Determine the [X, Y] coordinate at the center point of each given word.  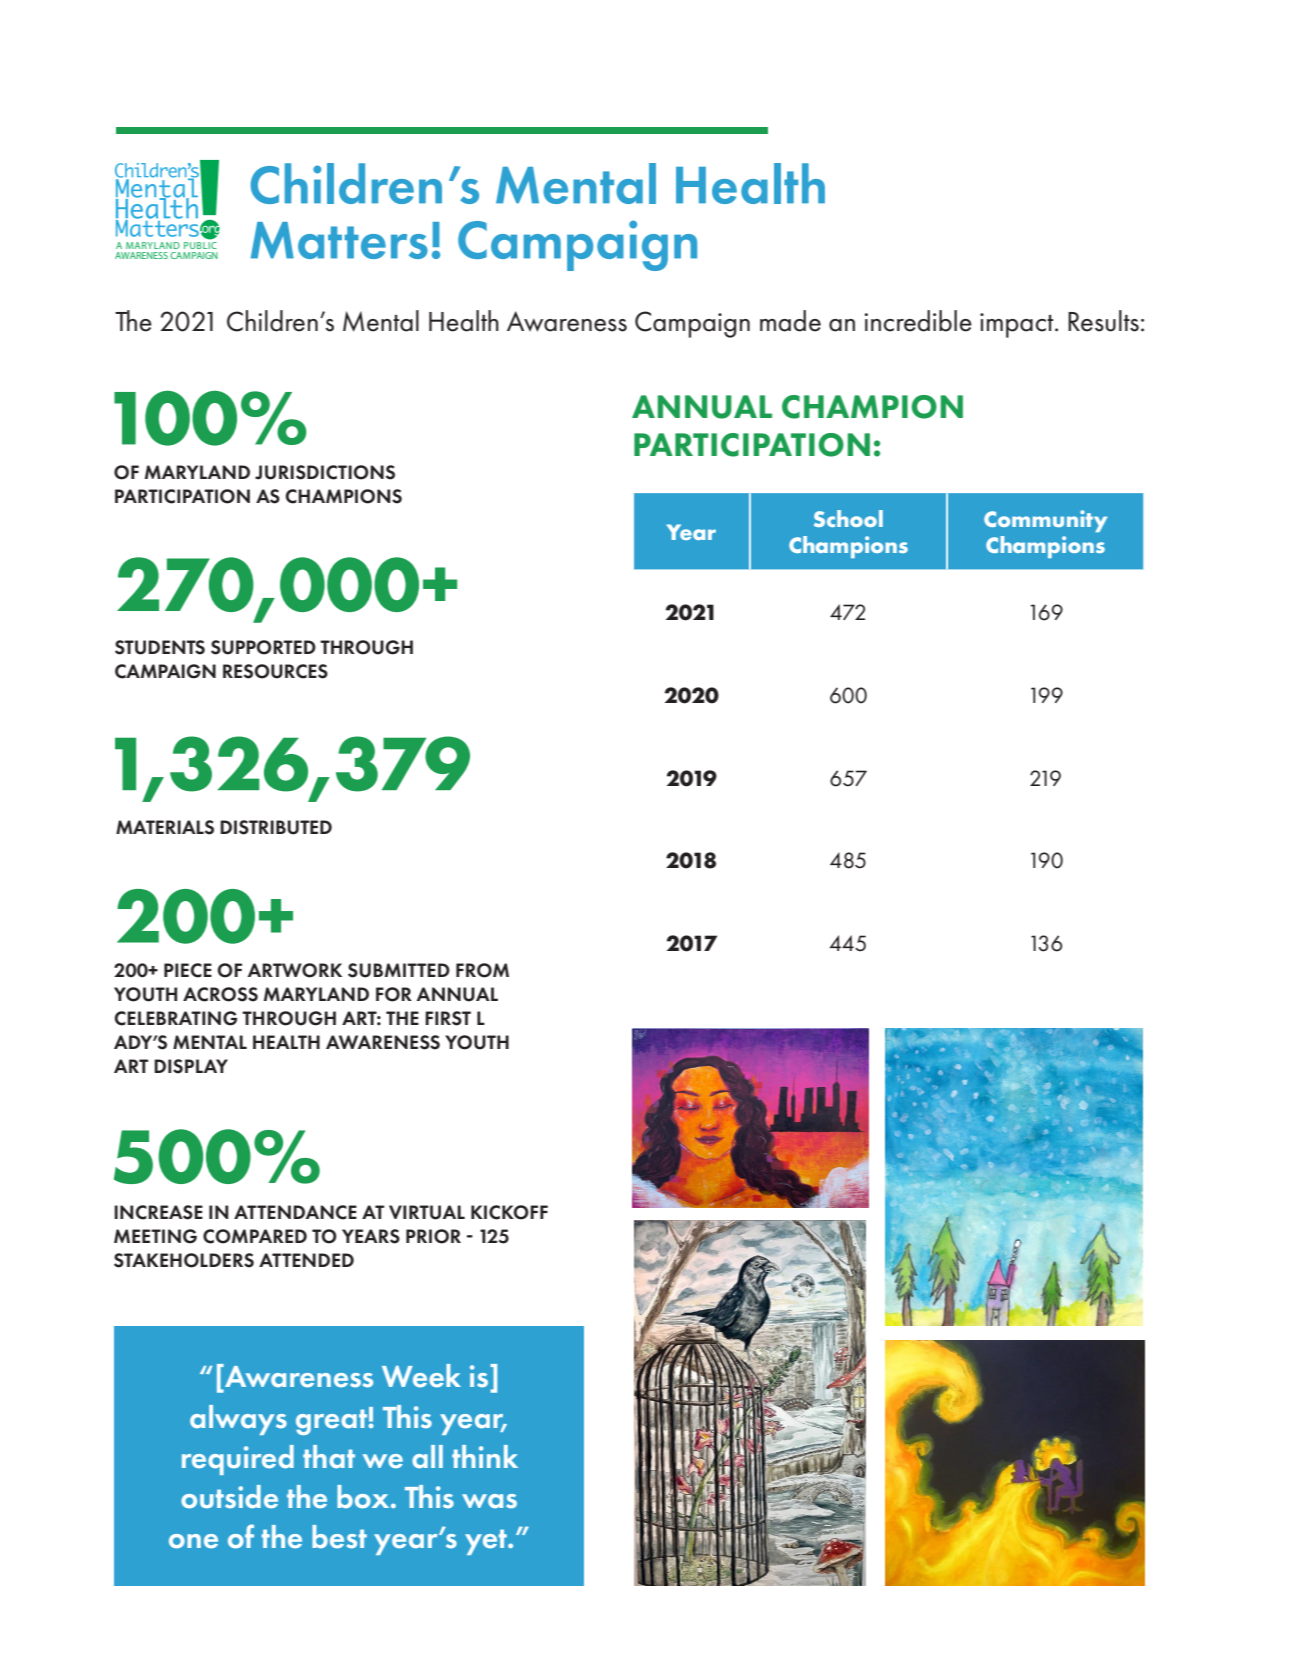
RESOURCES [275, 671]
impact [1018, 325]
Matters [339, 240]
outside [229, 1497]
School [848, 518]
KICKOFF [509, 1212]
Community [1045, 521]
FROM [482, 970]
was [489, 1501]
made [790, 321]
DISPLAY [191, 1066]
